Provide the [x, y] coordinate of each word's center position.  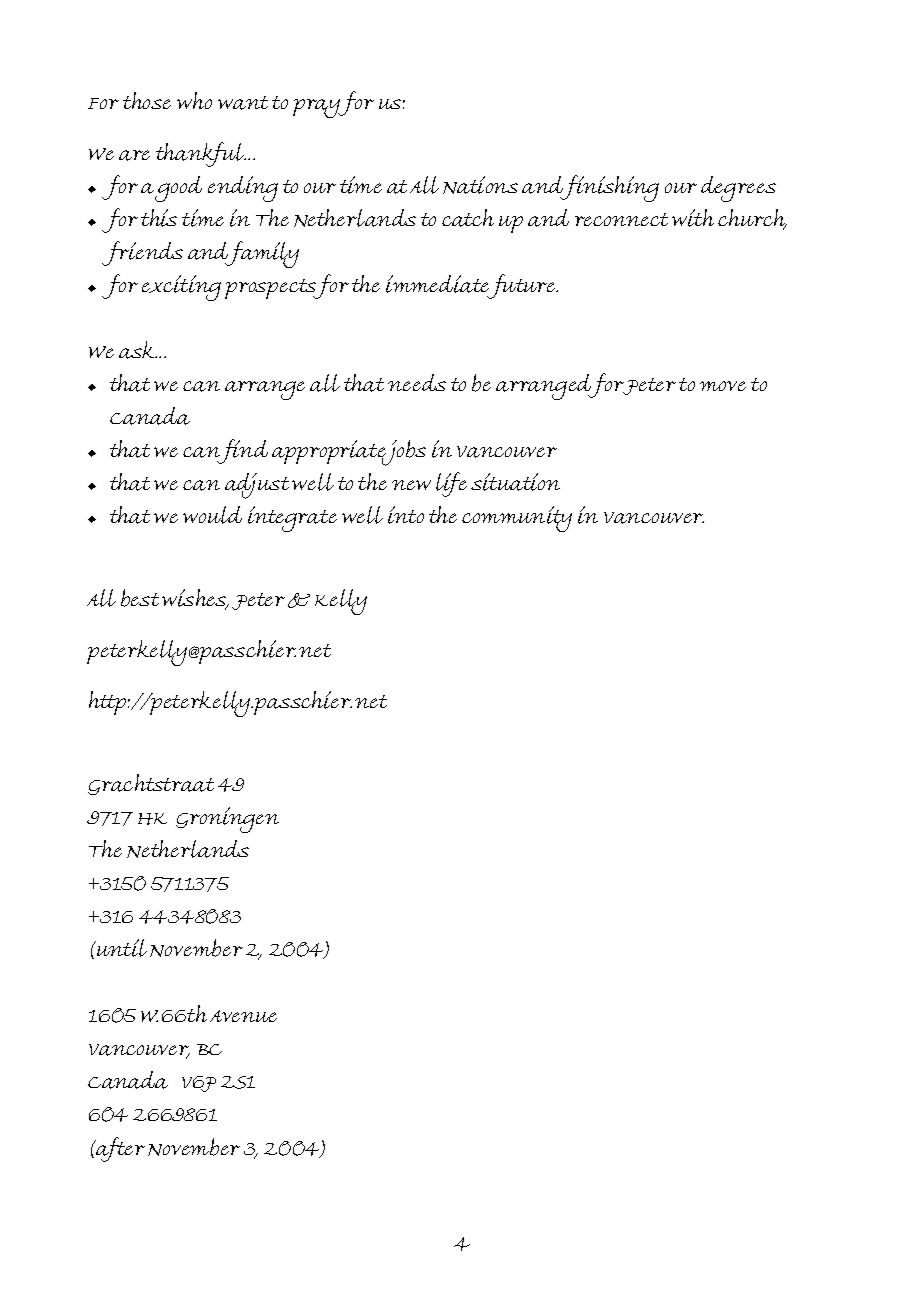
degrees [738, 189]
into [406, 515]
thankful [201, 154]
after [119, 1149]
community [517, 519]
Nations [480, 185]
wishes [195, 599]
